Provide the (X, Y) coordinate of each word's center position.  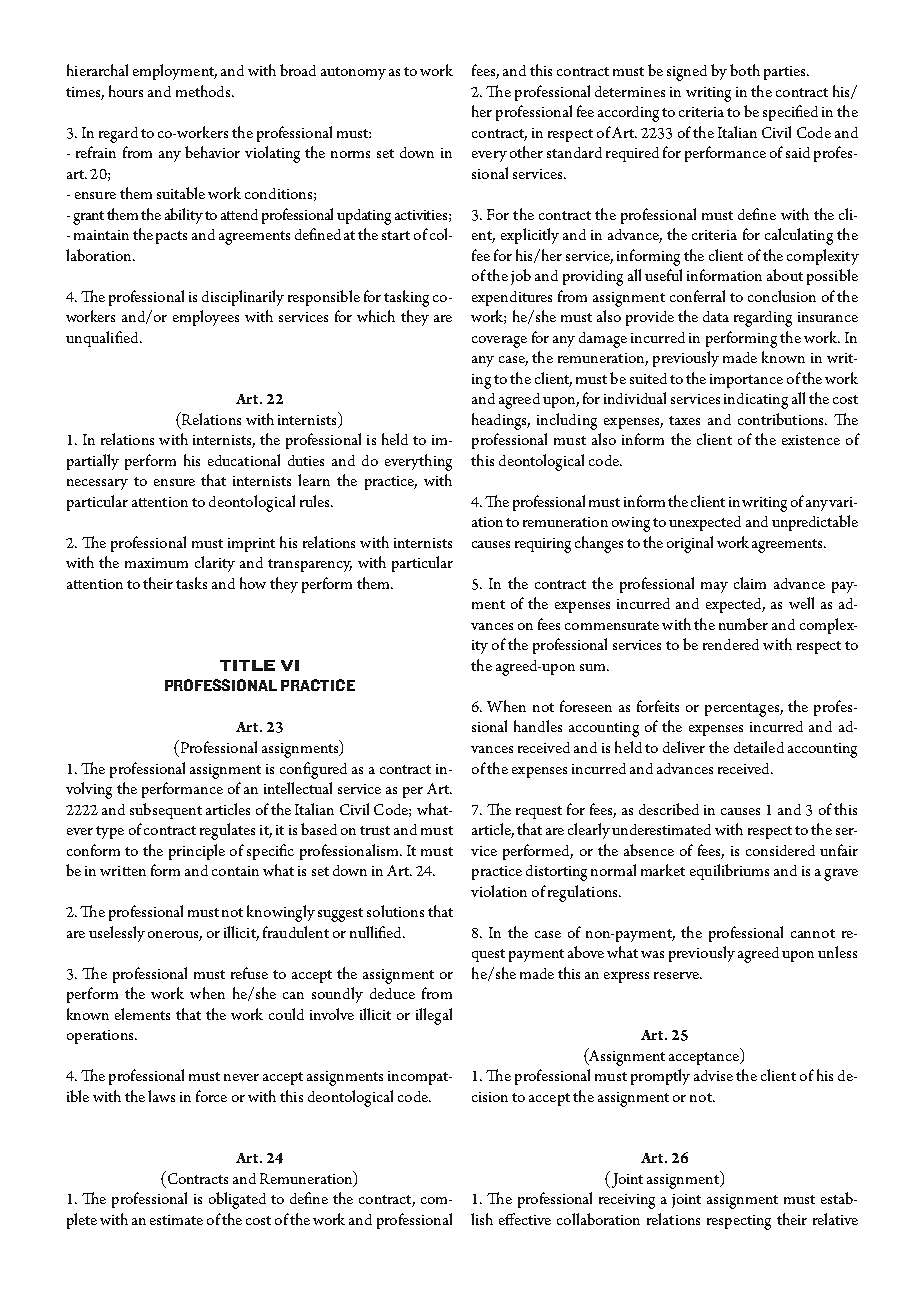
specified (790, 113)
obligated (237, 1200)
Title (247, 665)
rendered (731, 644)
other (526, 152)
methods (204, 91)
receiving (627, 1201)
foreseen (586, 706)
